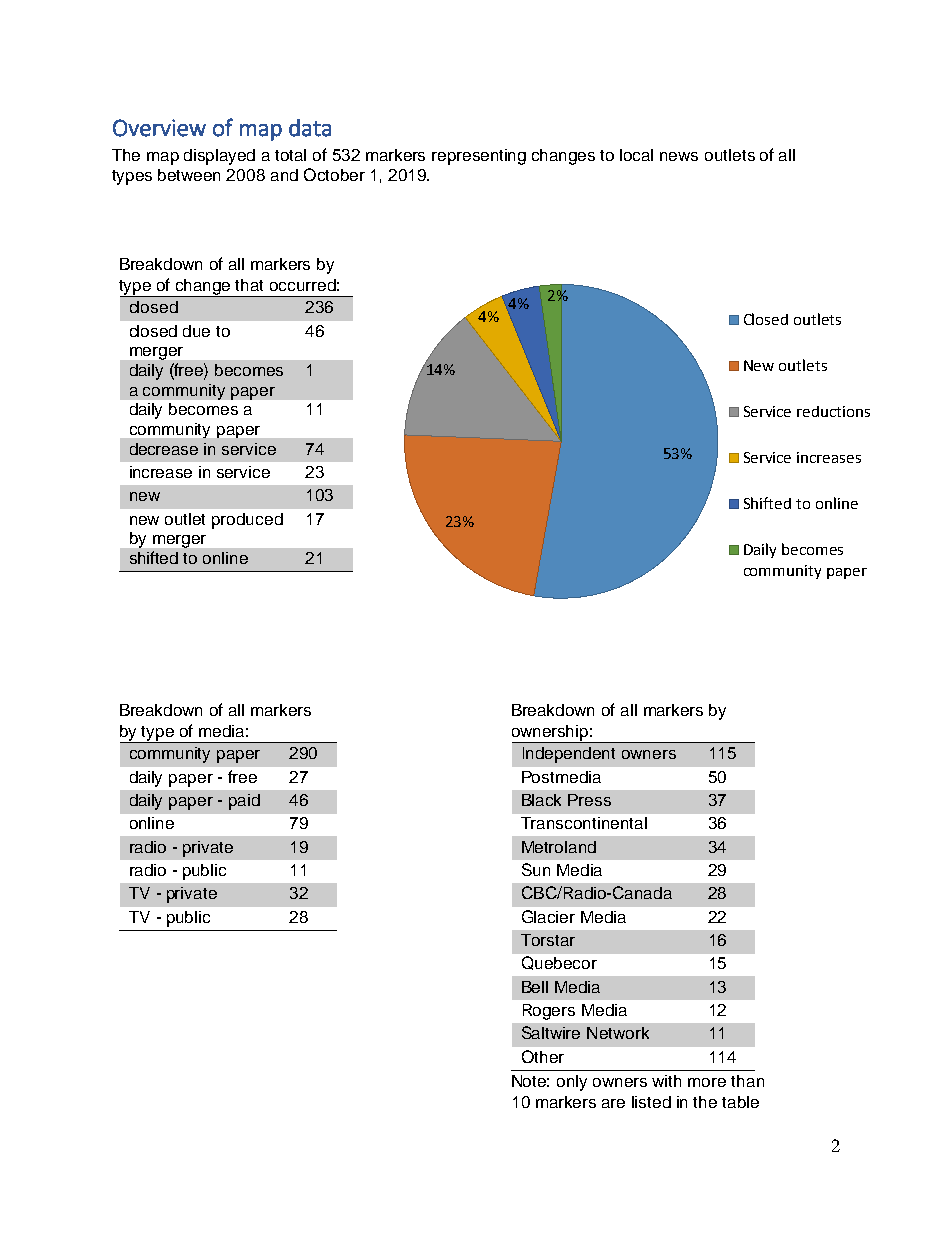 The image size is (952, 1233). Describe the element at coordinates (247, 521) in the image. I see `produced` at that location.
